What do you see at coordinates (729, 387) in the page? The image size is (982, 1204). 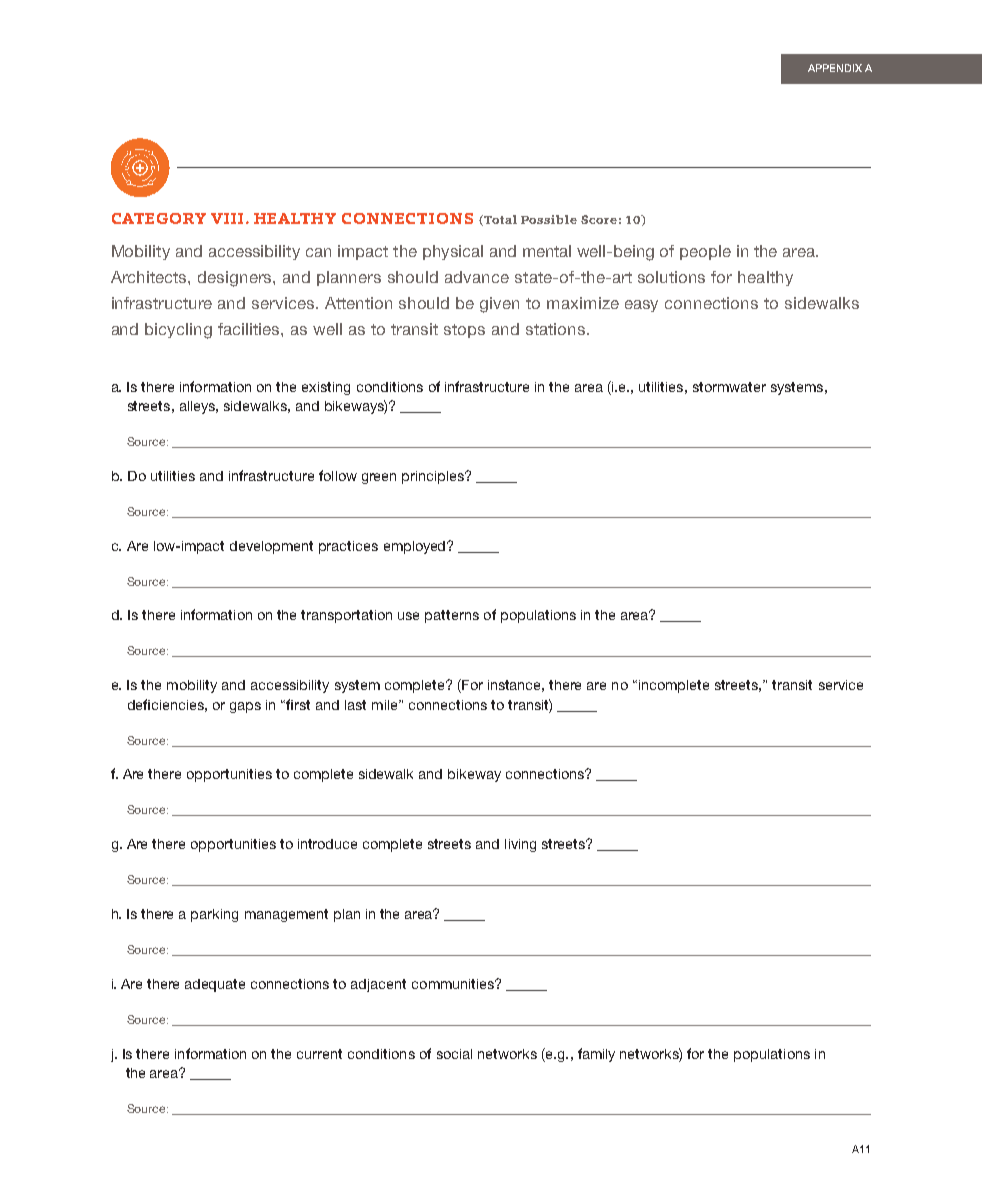 I see `stormwater` at bounding box center [729, 387].
